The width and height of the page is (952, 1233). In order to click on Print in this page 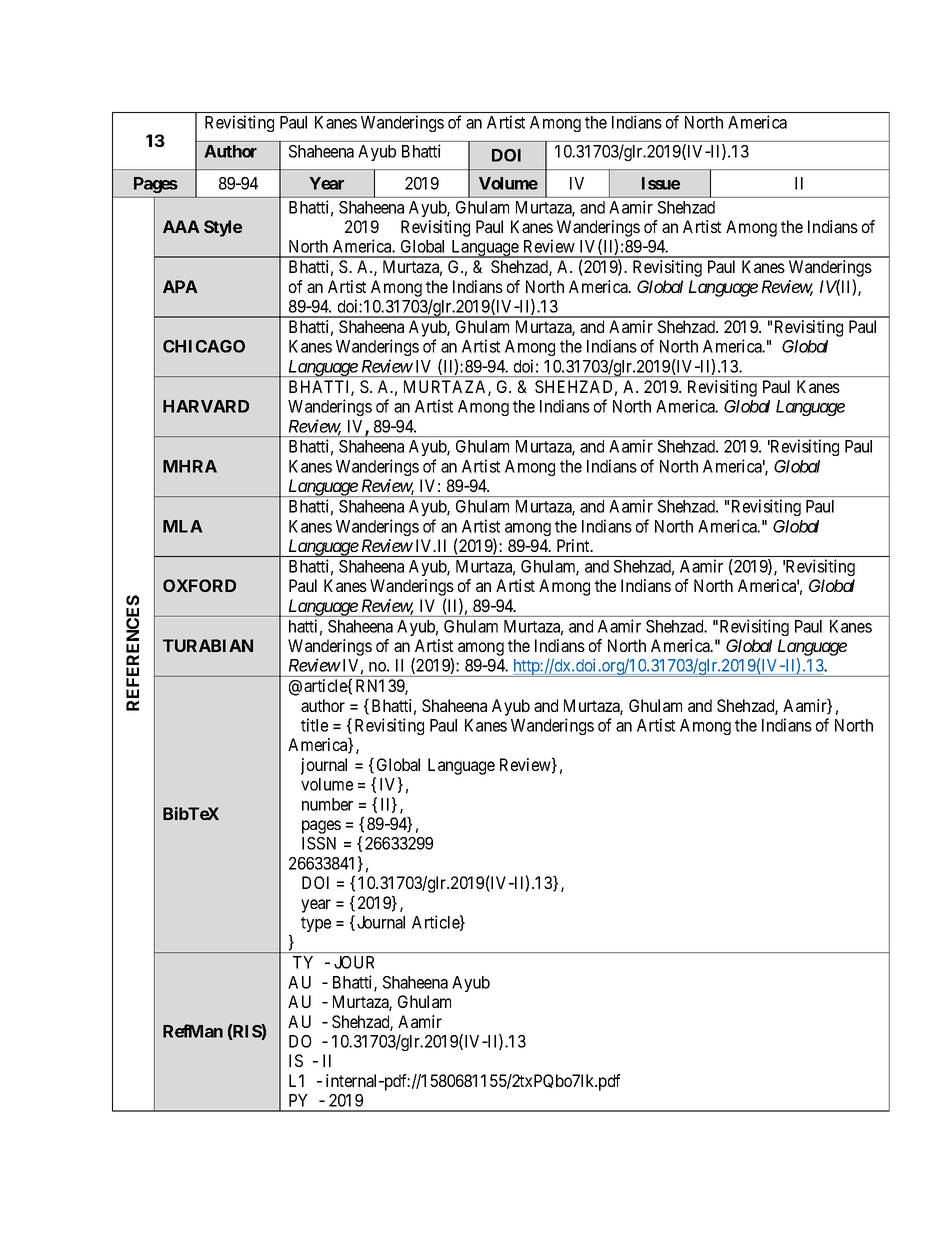, I will do `click(574, 545)`.
